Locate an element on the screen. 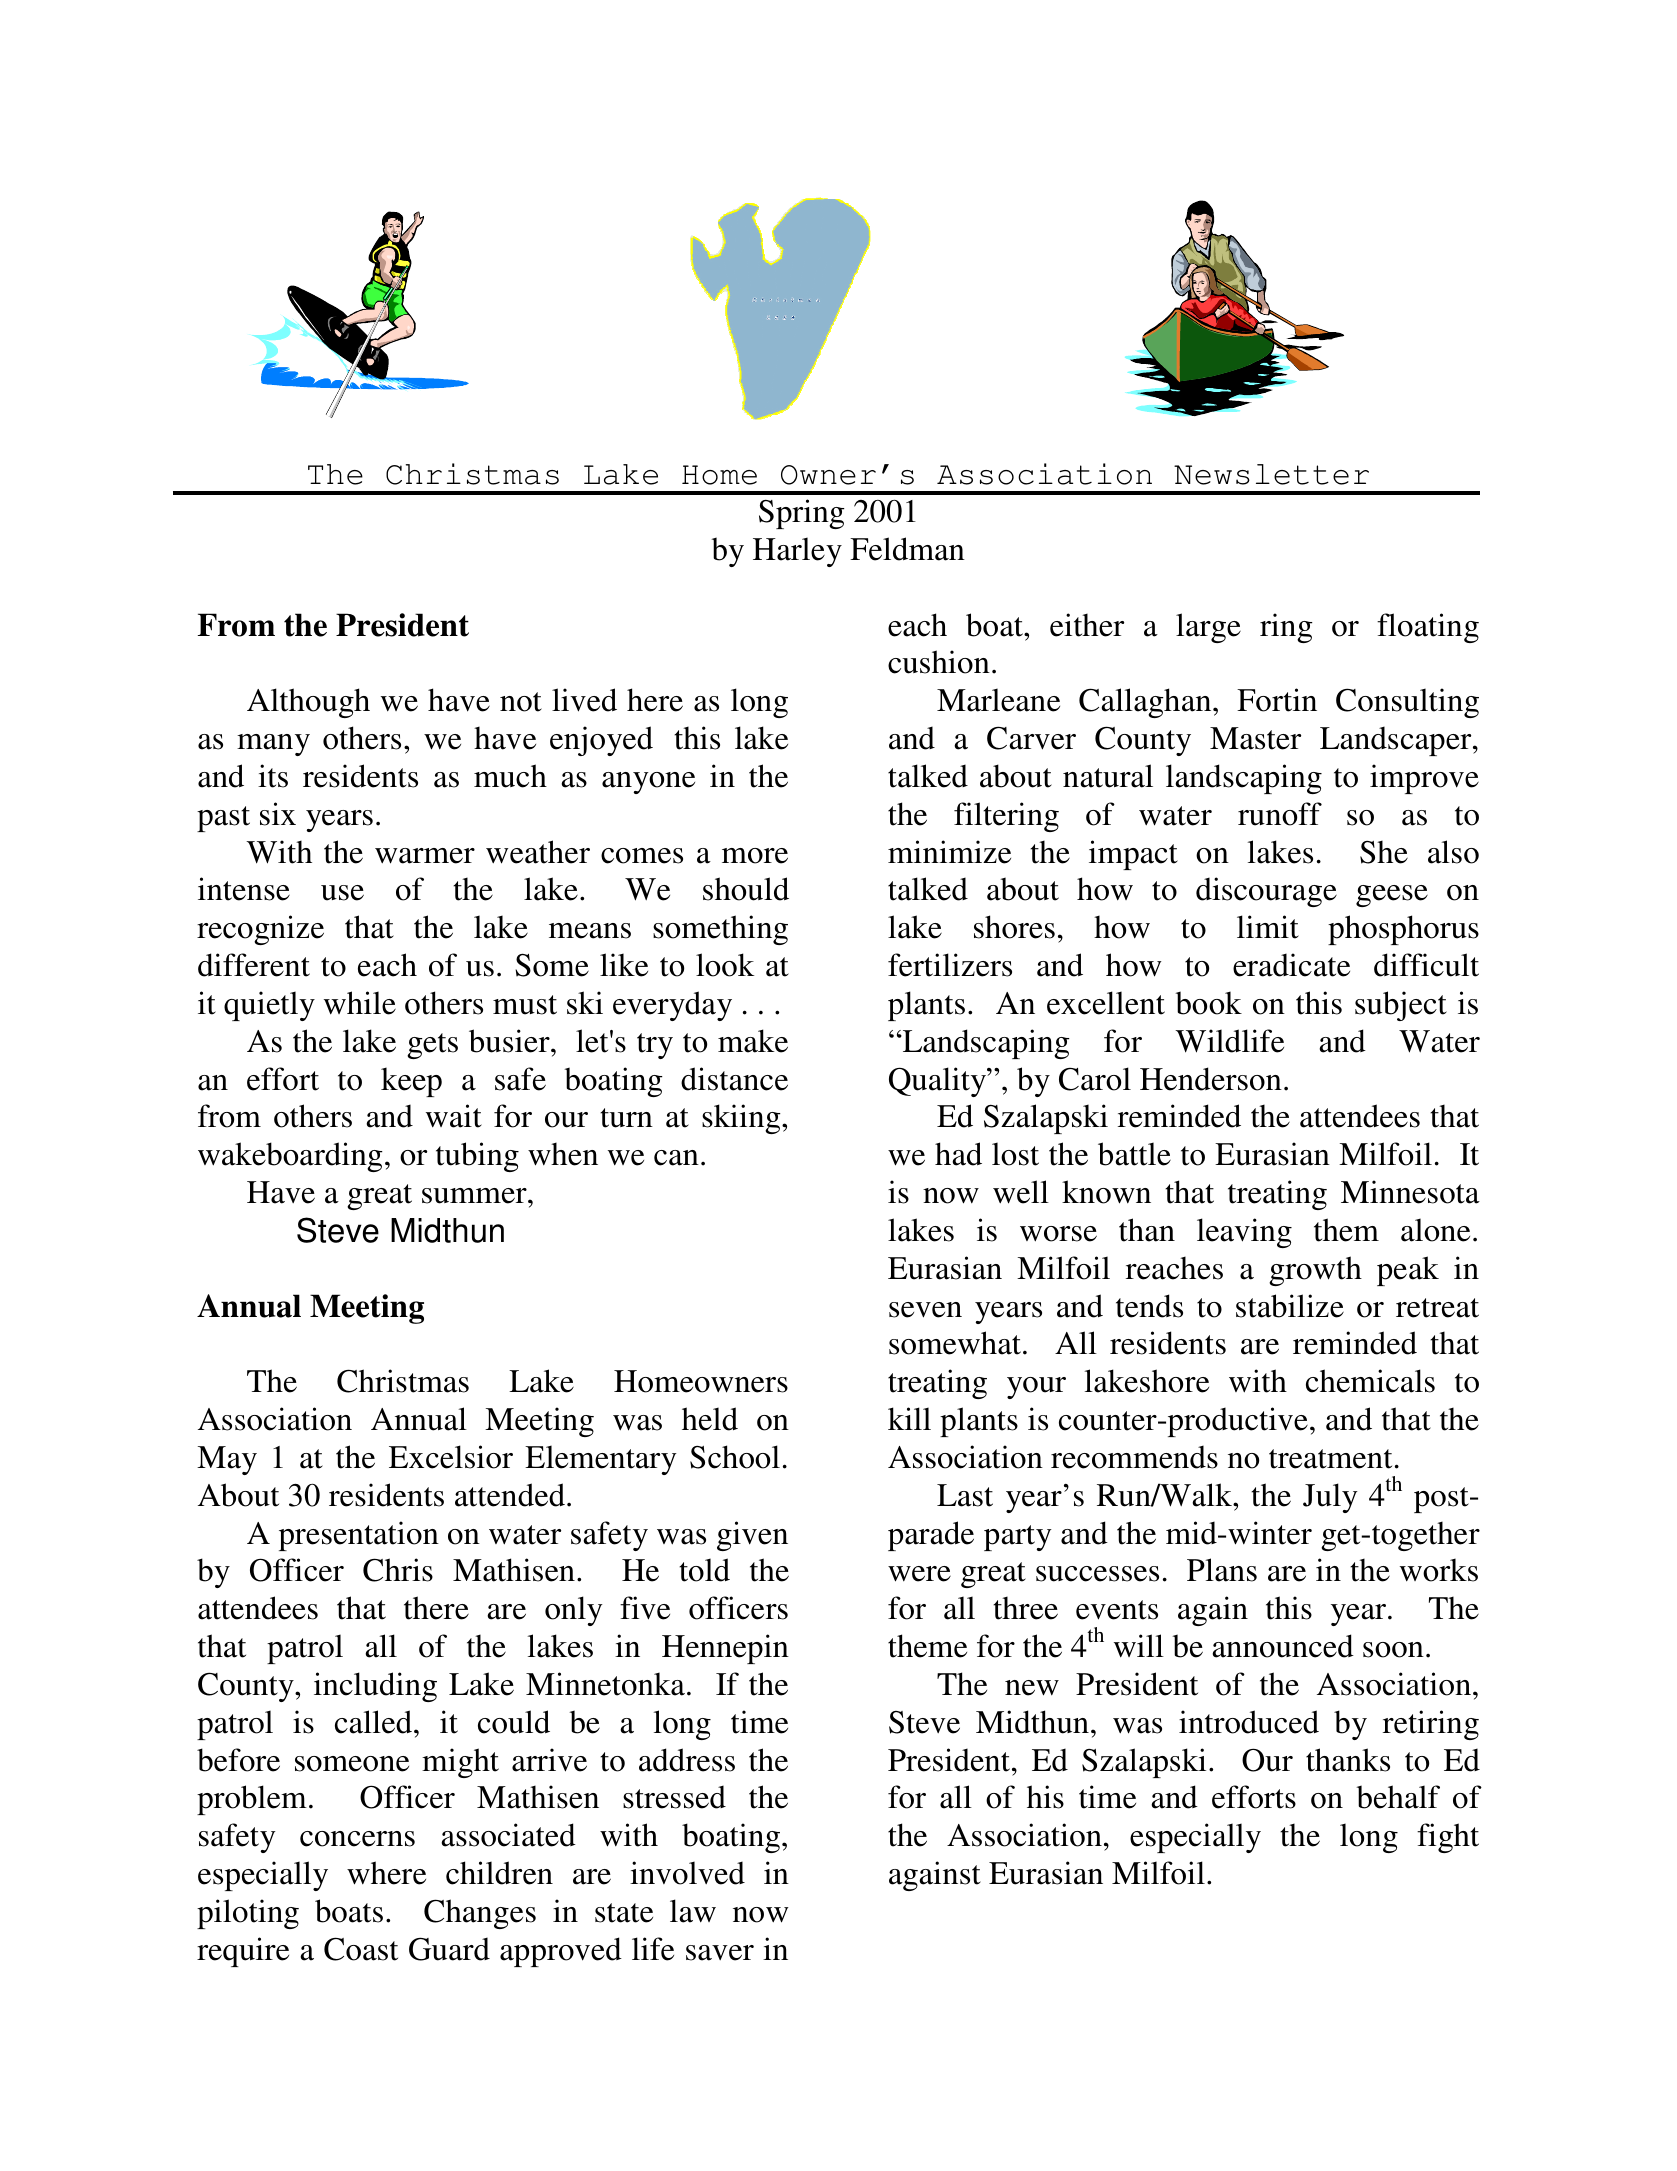  Although is located at coordinates (308, 703).
